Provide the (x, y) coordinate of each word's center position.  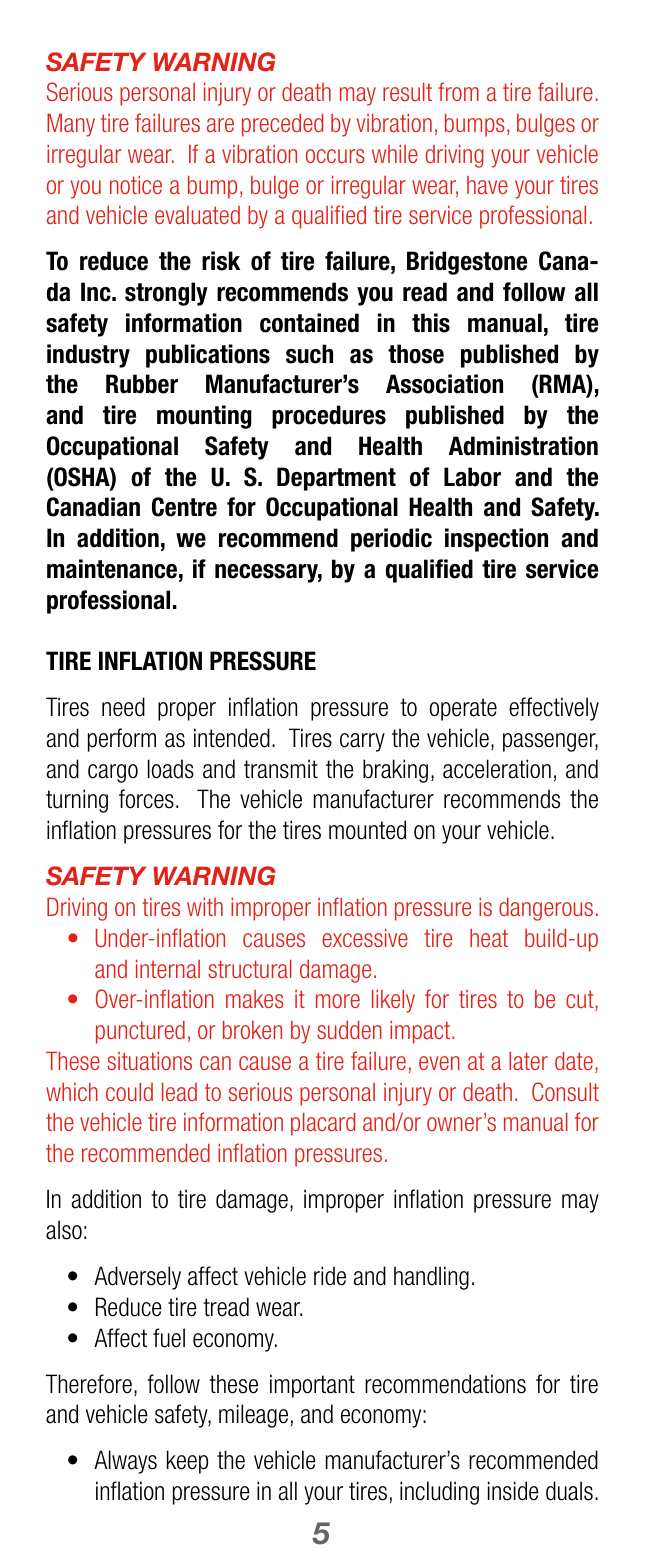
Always (125, 1462)
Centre (184, 507)
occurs (335, 156)
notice (136, 185)
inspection (496, 540)
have (487, 185)
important (312, 1386)
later (528, 1061)
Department (336, 479)
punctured (140, 1032)
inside (513, 1491)
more (338, 1001)
